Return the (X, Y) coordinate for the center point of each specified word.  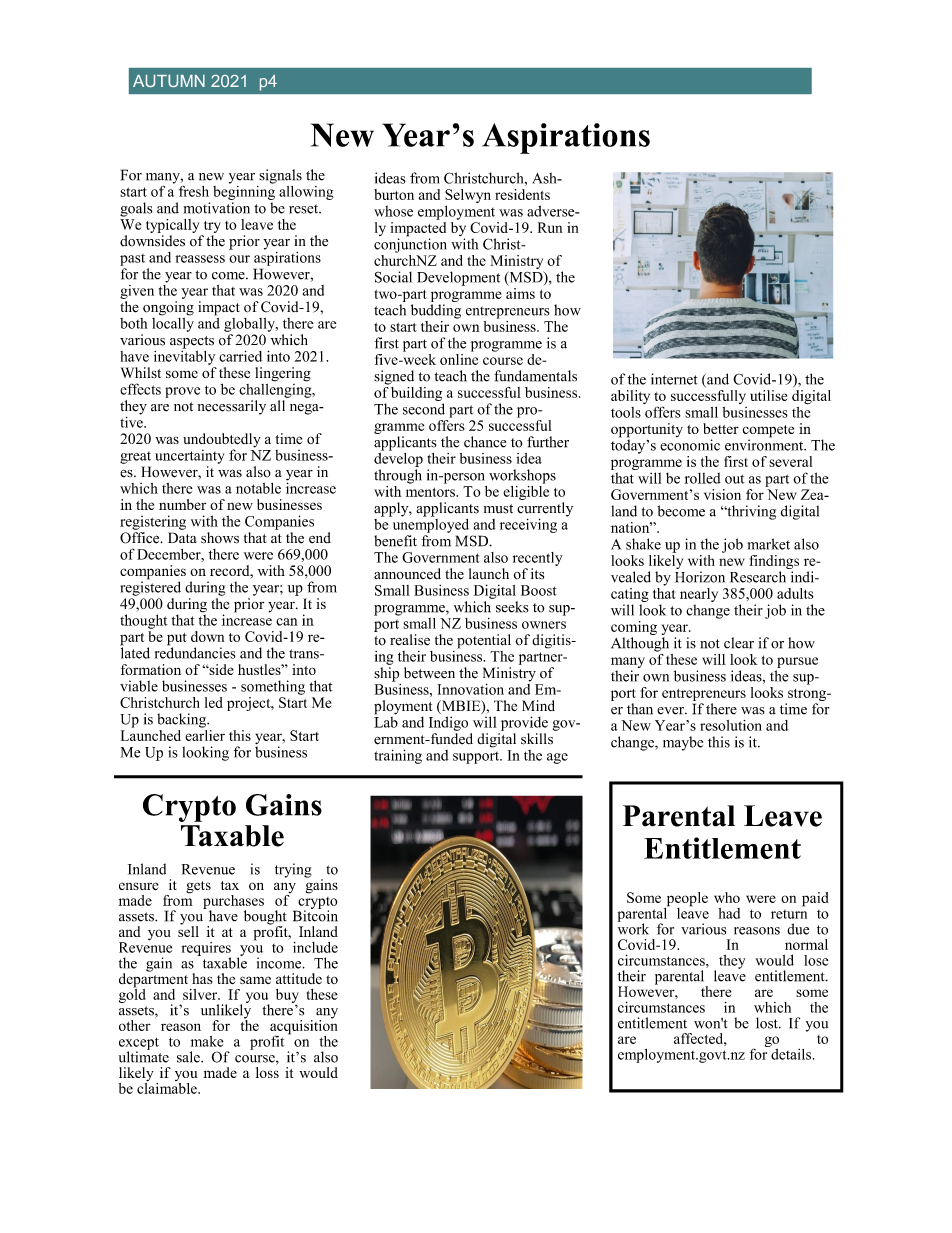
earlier (205, 734)
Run (550, 227)
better (721, 428)
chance (485, 442)
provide (524, 723)
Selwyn (468, 197)
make (207, 1041)
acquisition (303, 1027)
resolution (731, 725)
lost (768, 1023)
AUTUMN (169, 81)
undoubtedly (222, 441)
